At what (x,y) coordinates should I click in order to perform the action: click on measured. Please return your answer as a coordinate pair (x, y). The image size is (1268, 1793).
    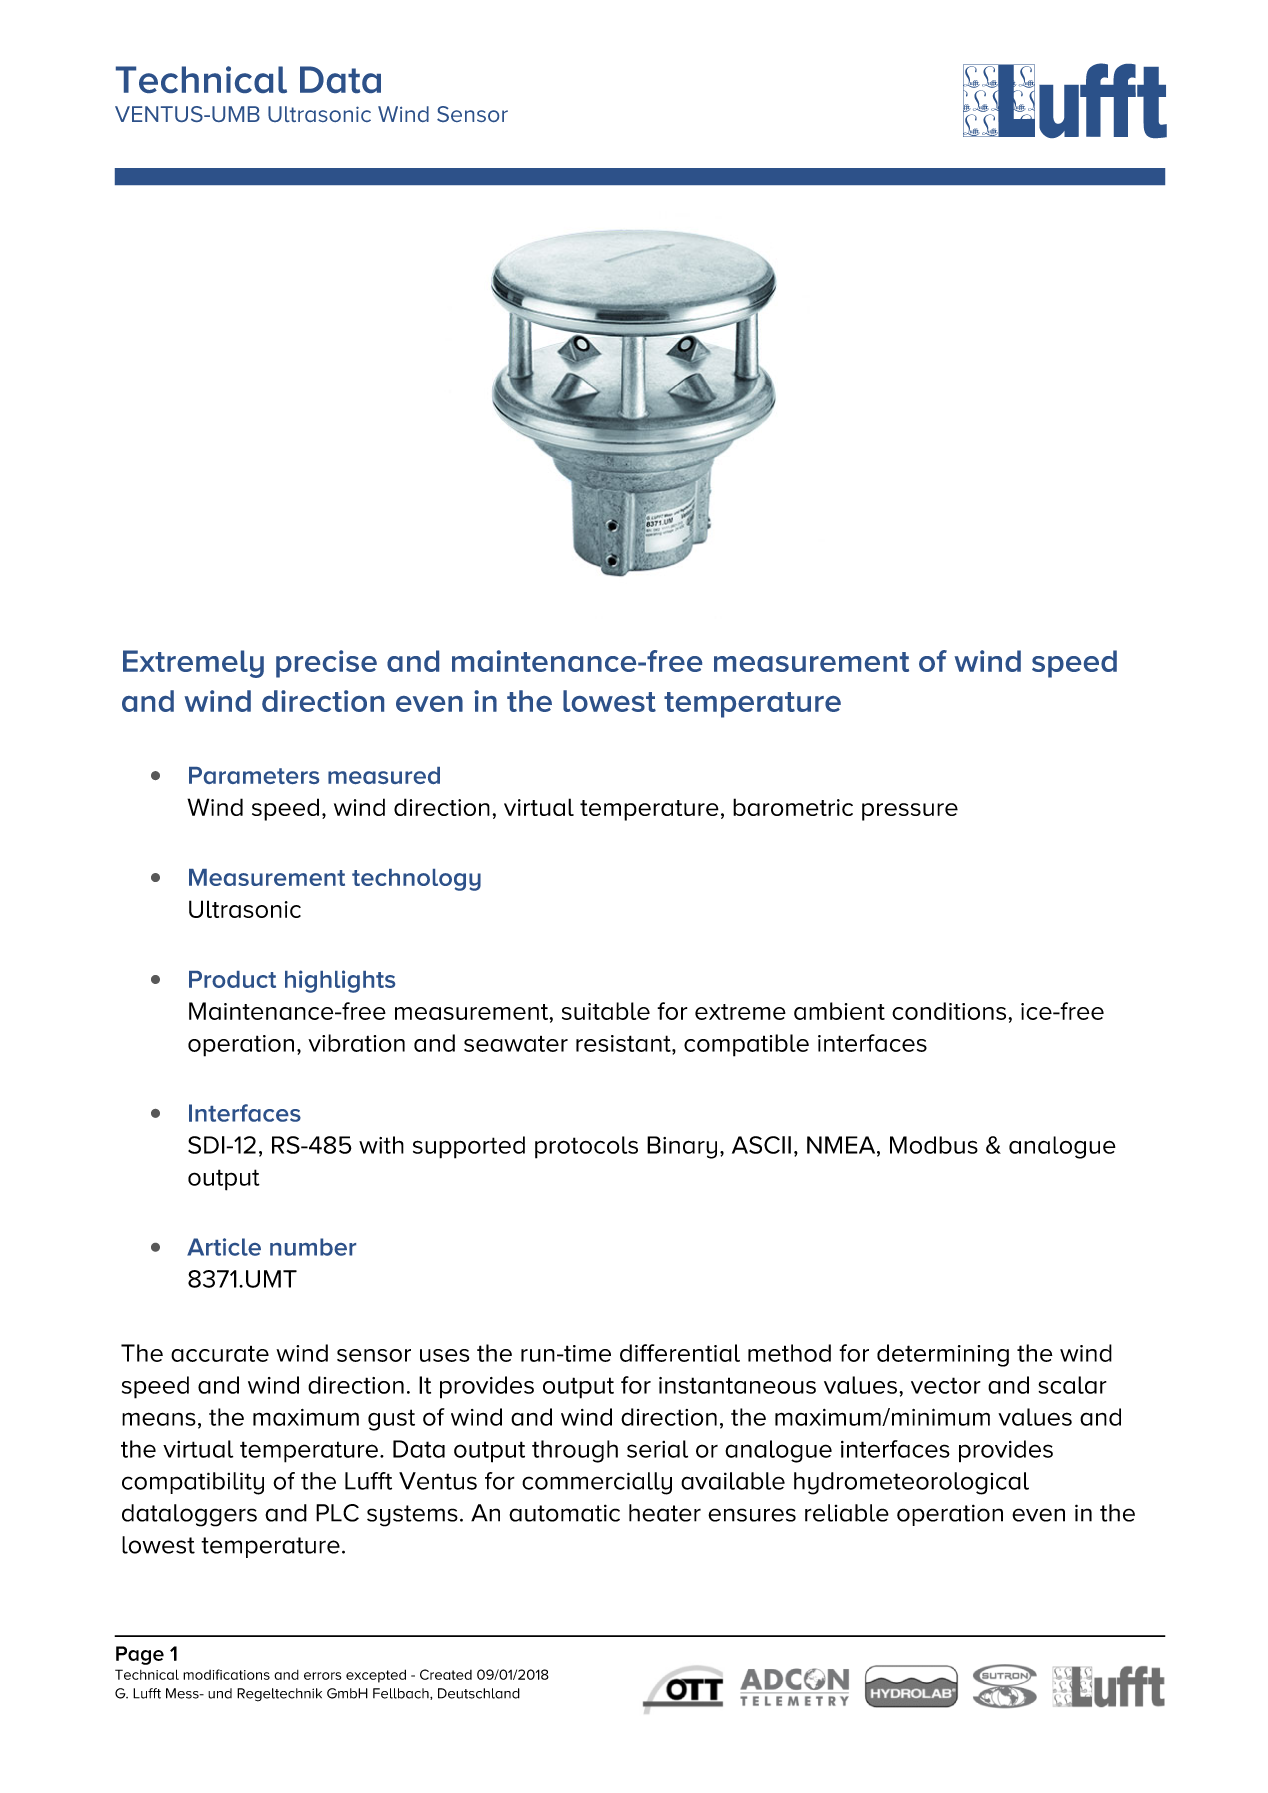
    Looking at the image, I should click on (384, 775).
